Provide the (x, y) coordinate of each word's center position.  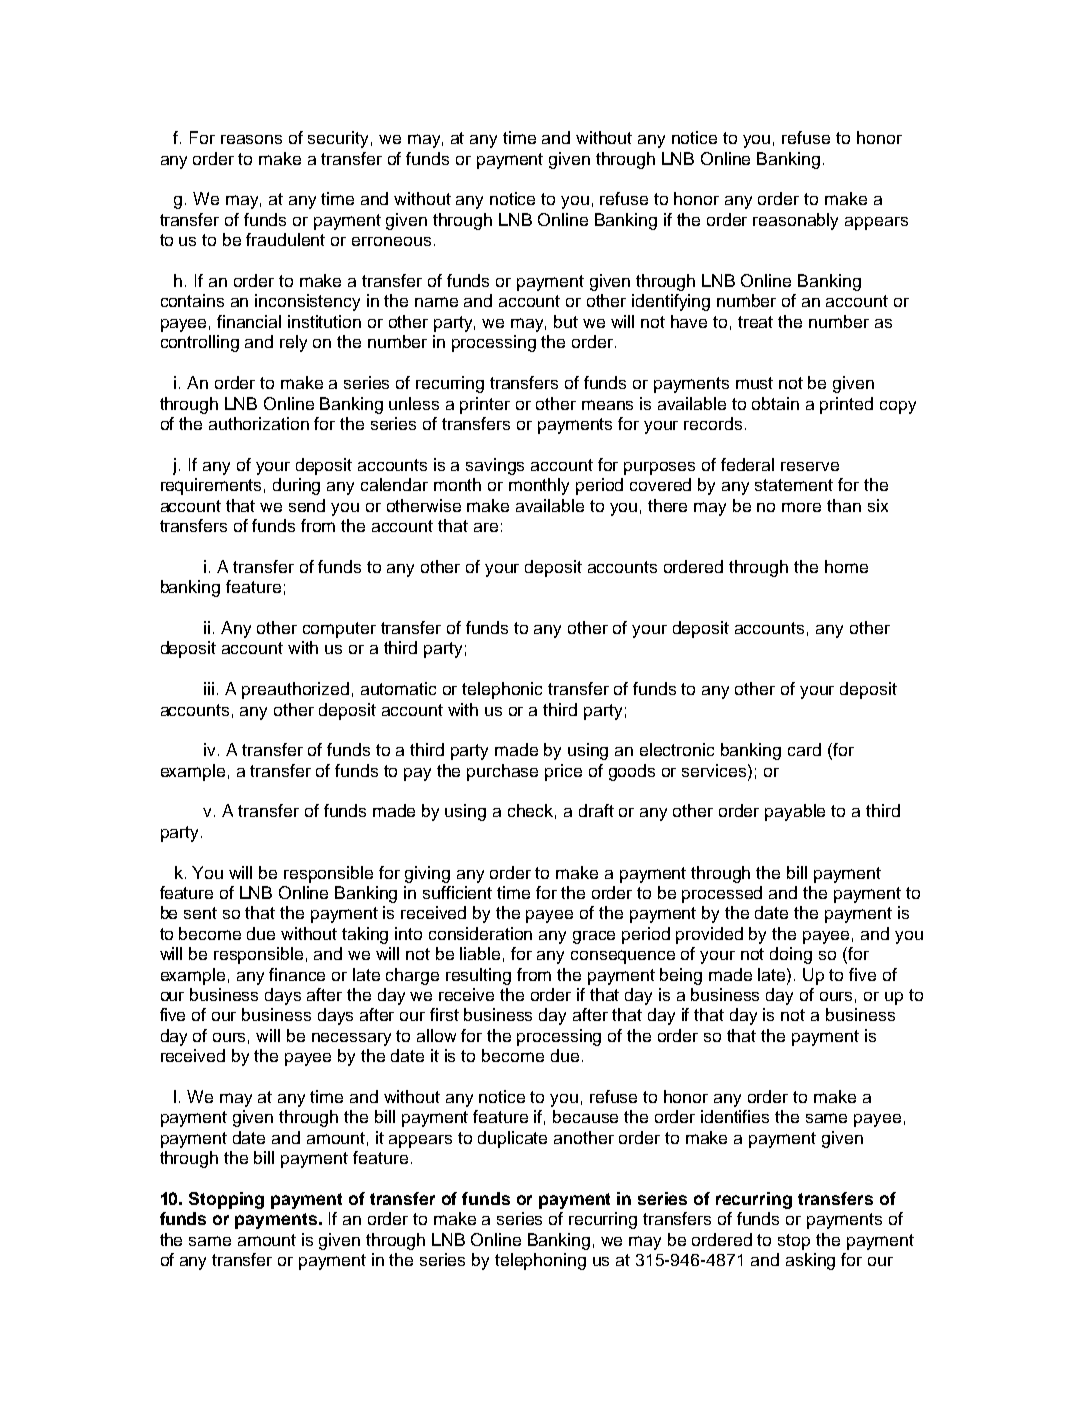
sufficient (457, 892)
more (801, 507)
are (486, 527)
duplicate (512, 1139)
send (307, 505)
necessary (351, 1039)
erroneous (391, 241)
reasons (251, 139)
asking (810, 1261)
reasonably (795, 221)
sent (200, 913)
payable (795, 812)
